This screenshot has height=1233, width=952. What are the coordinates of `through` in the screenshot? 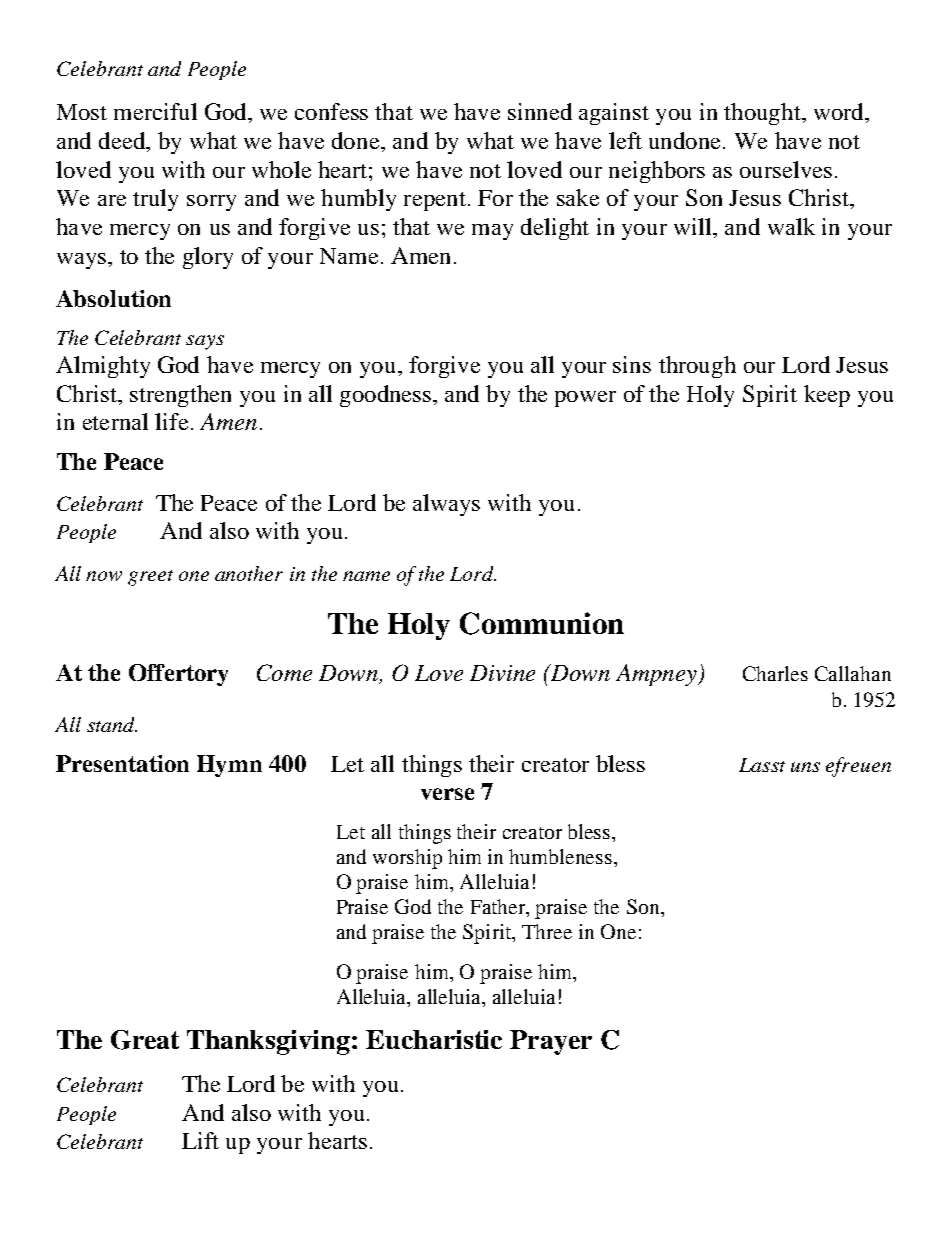 It's located at (697, 367).
